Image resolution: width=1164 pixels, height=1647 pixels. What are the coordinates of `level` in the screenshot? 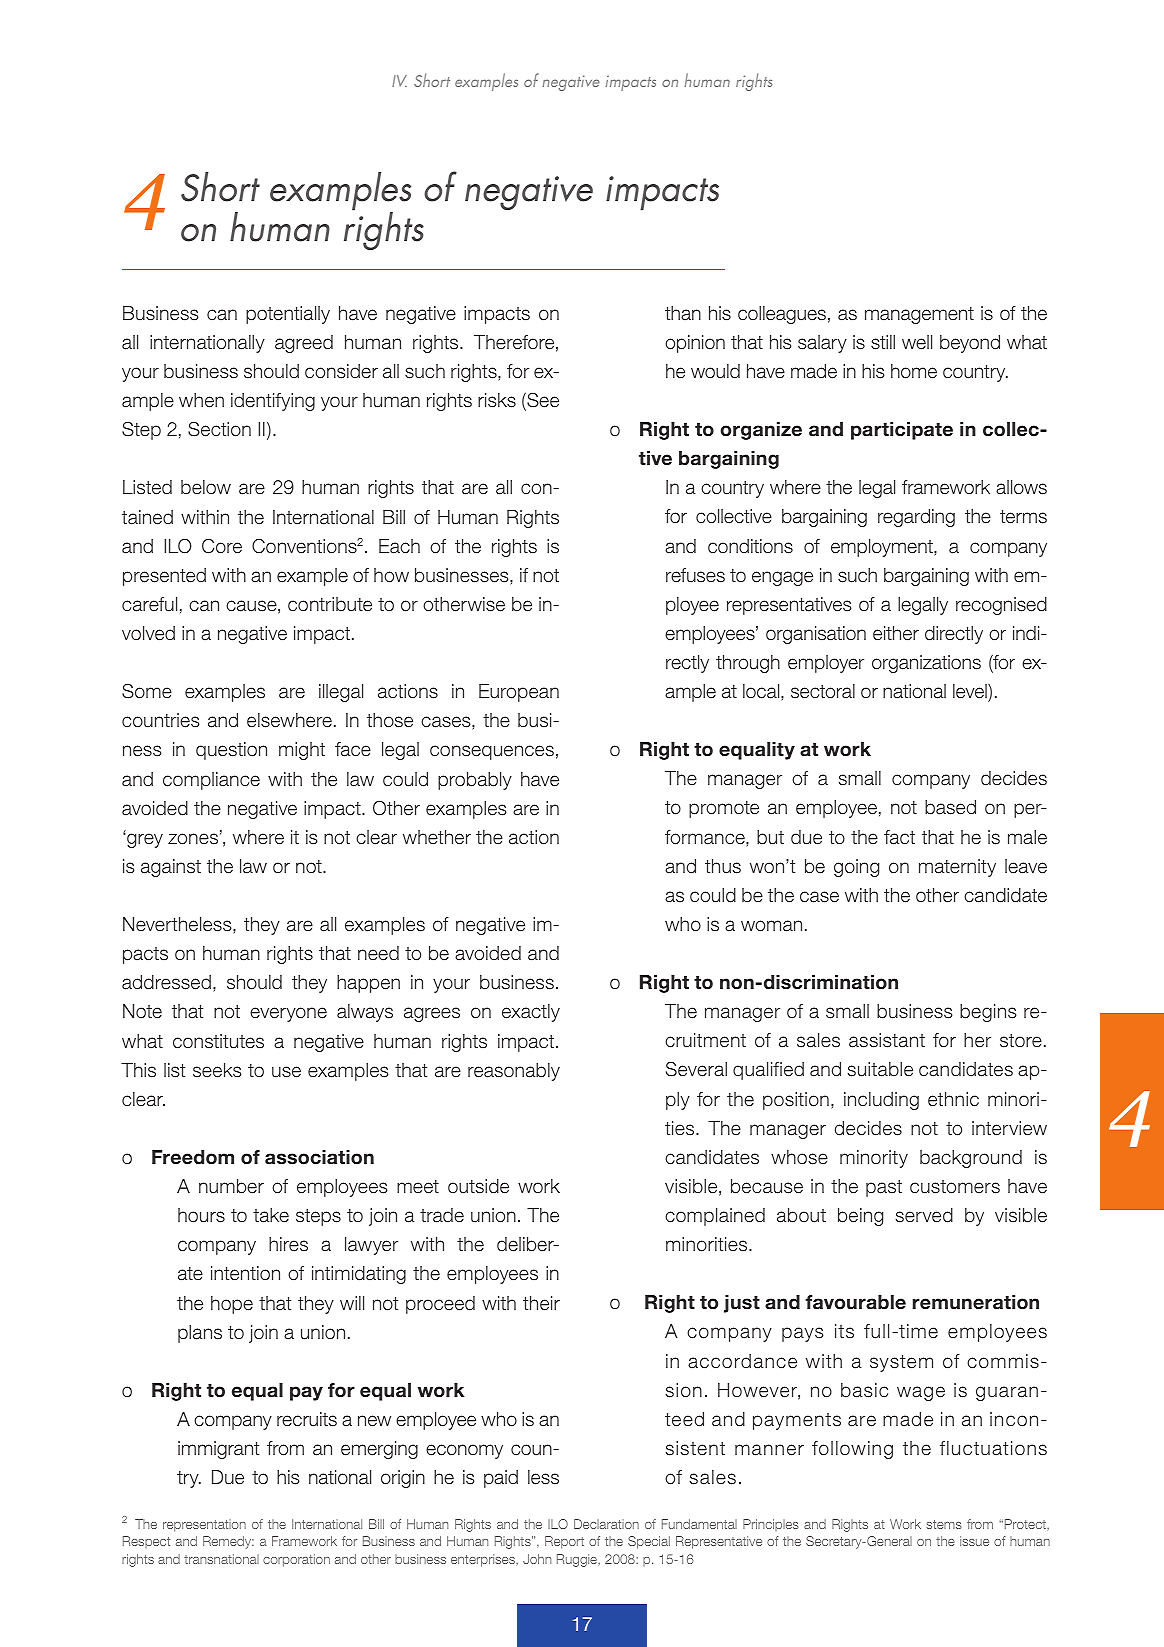 It's located at (971, 691).
